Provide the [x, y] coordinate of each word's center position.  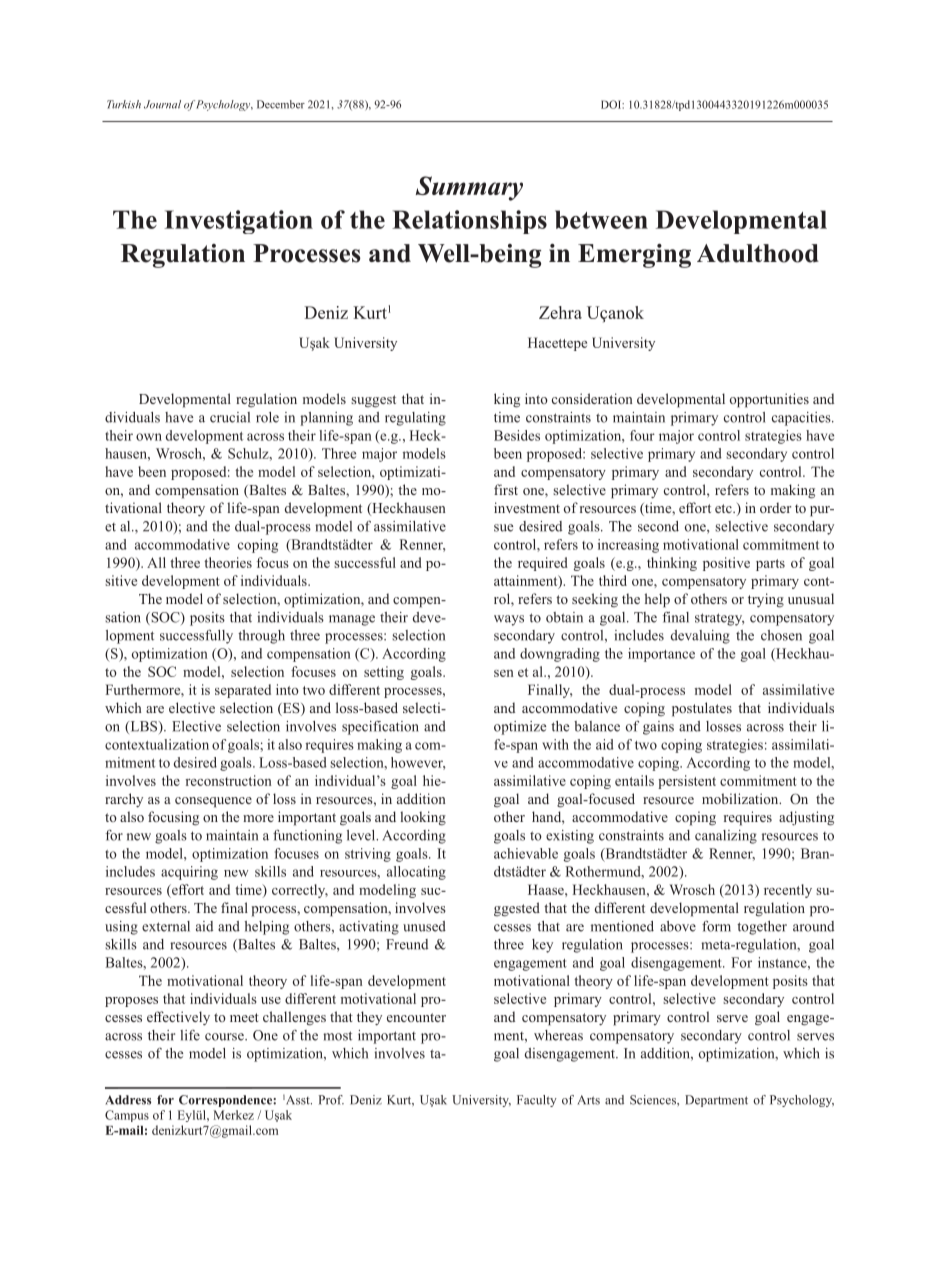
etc [724, 508]
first [506, 489]
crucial [230, 417]
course [225, 1037]
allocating [416, 873]
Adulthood [758, 253]
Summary [469, 188]
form [716, 926]
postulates [702, 709]
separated [243, 691]
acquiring [189, 873]
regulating [415, 419]
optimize [520, 728]
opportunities [769, 400]
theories [228, 562]
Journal [162, 104]
